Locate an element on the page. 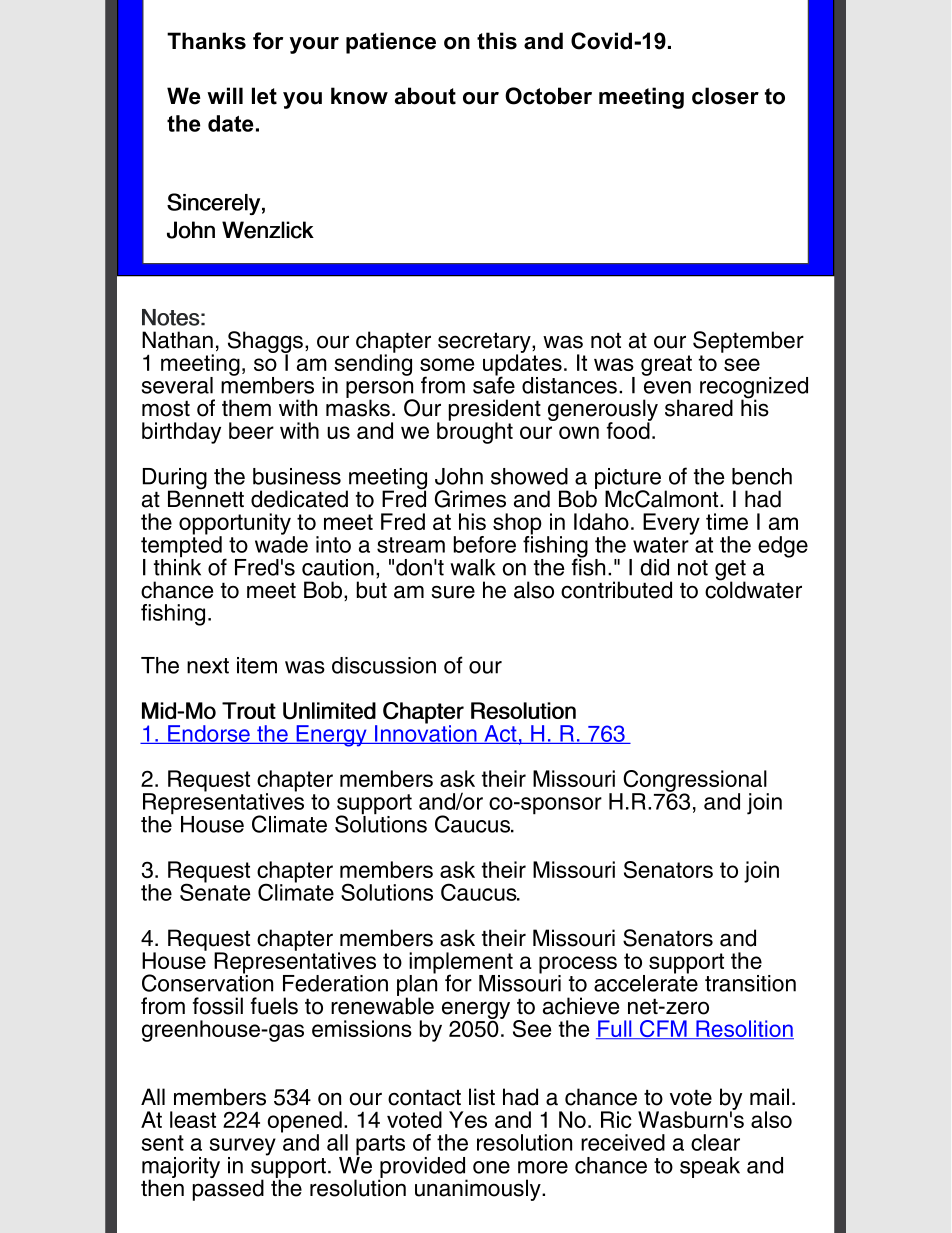 The height and width of the document is (1233, 952). sure is located at coordinates (453, 592).
